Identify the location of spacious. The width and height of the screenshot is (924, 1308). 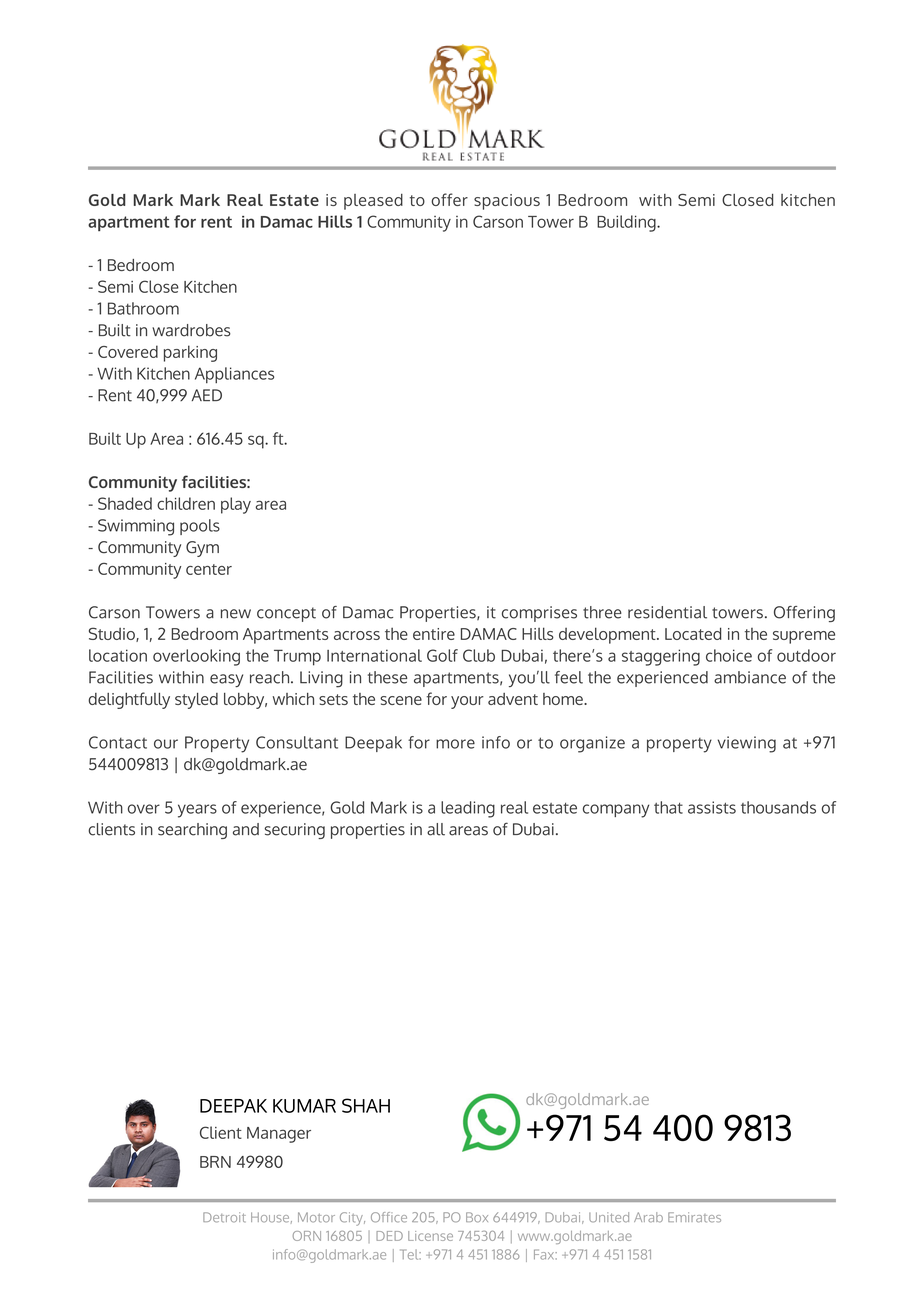
(507, 202).
